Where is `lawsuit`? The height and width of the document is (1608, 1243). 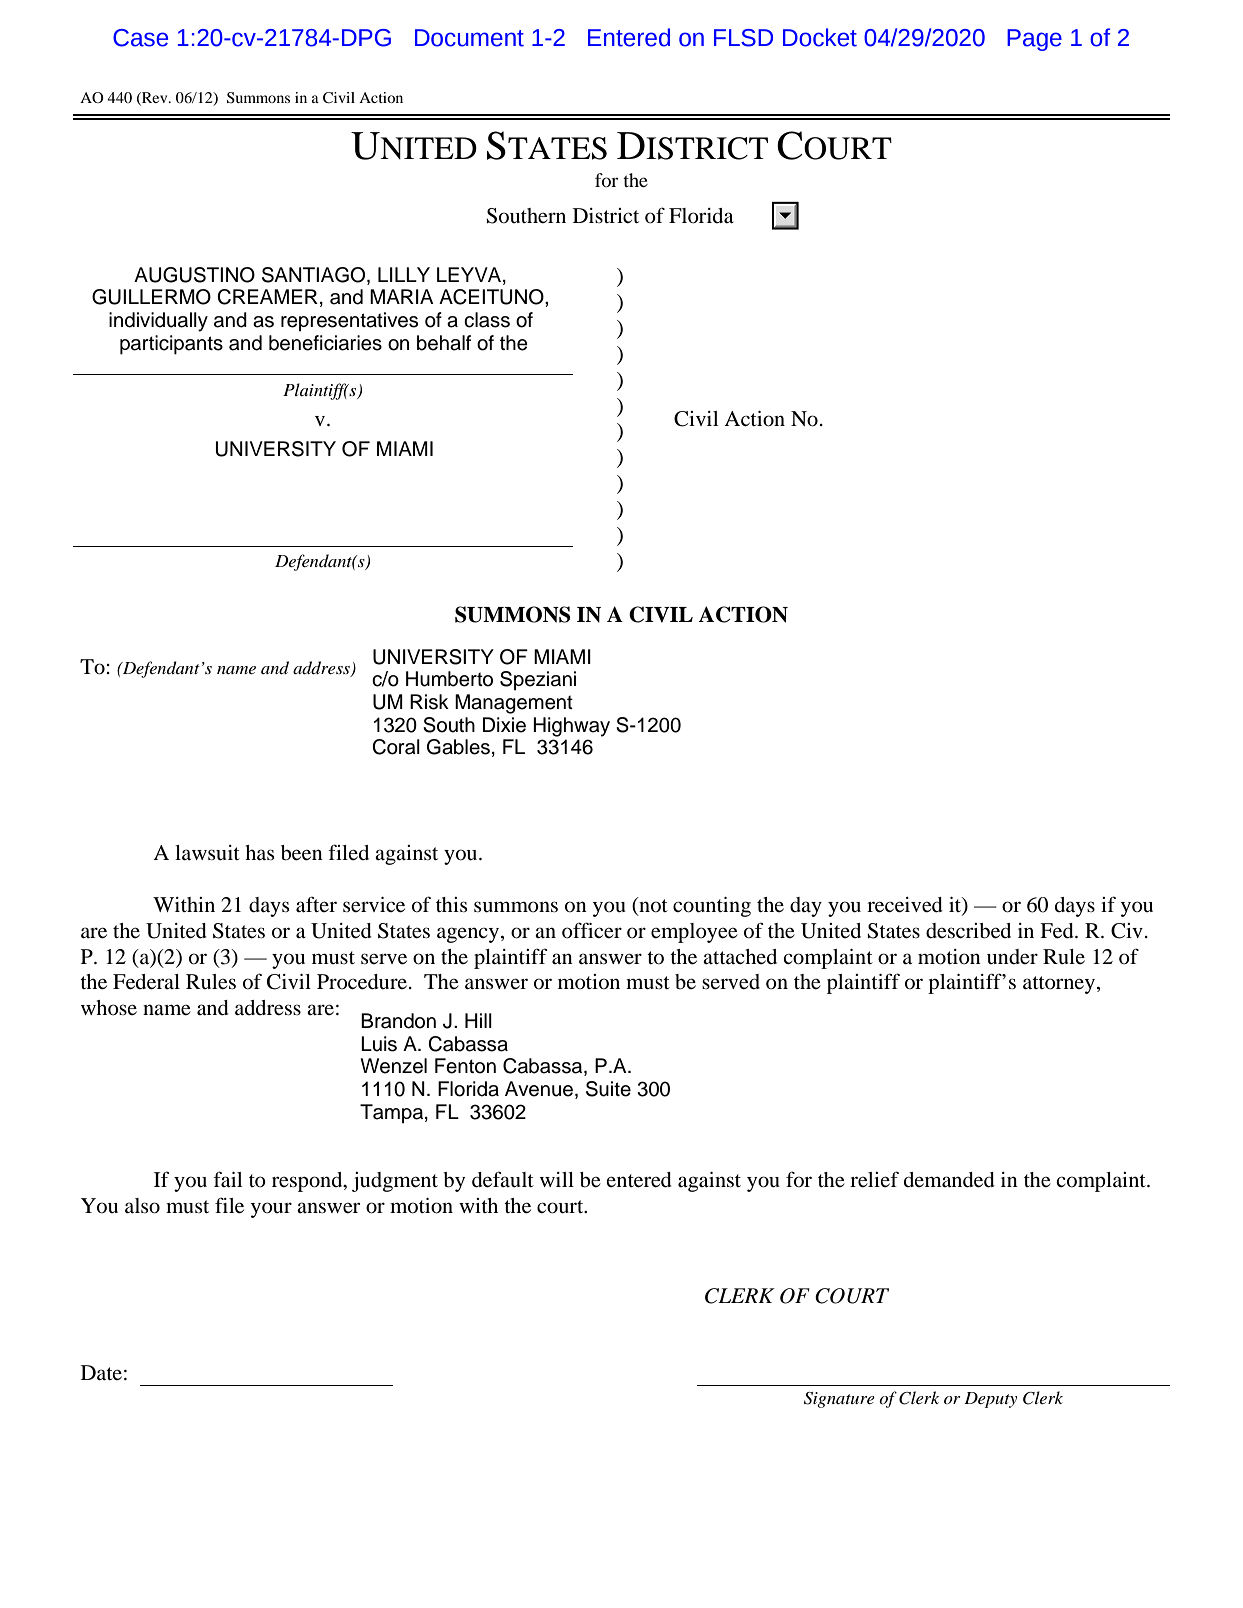
lawsuit is located at coordinates (207, 853).
